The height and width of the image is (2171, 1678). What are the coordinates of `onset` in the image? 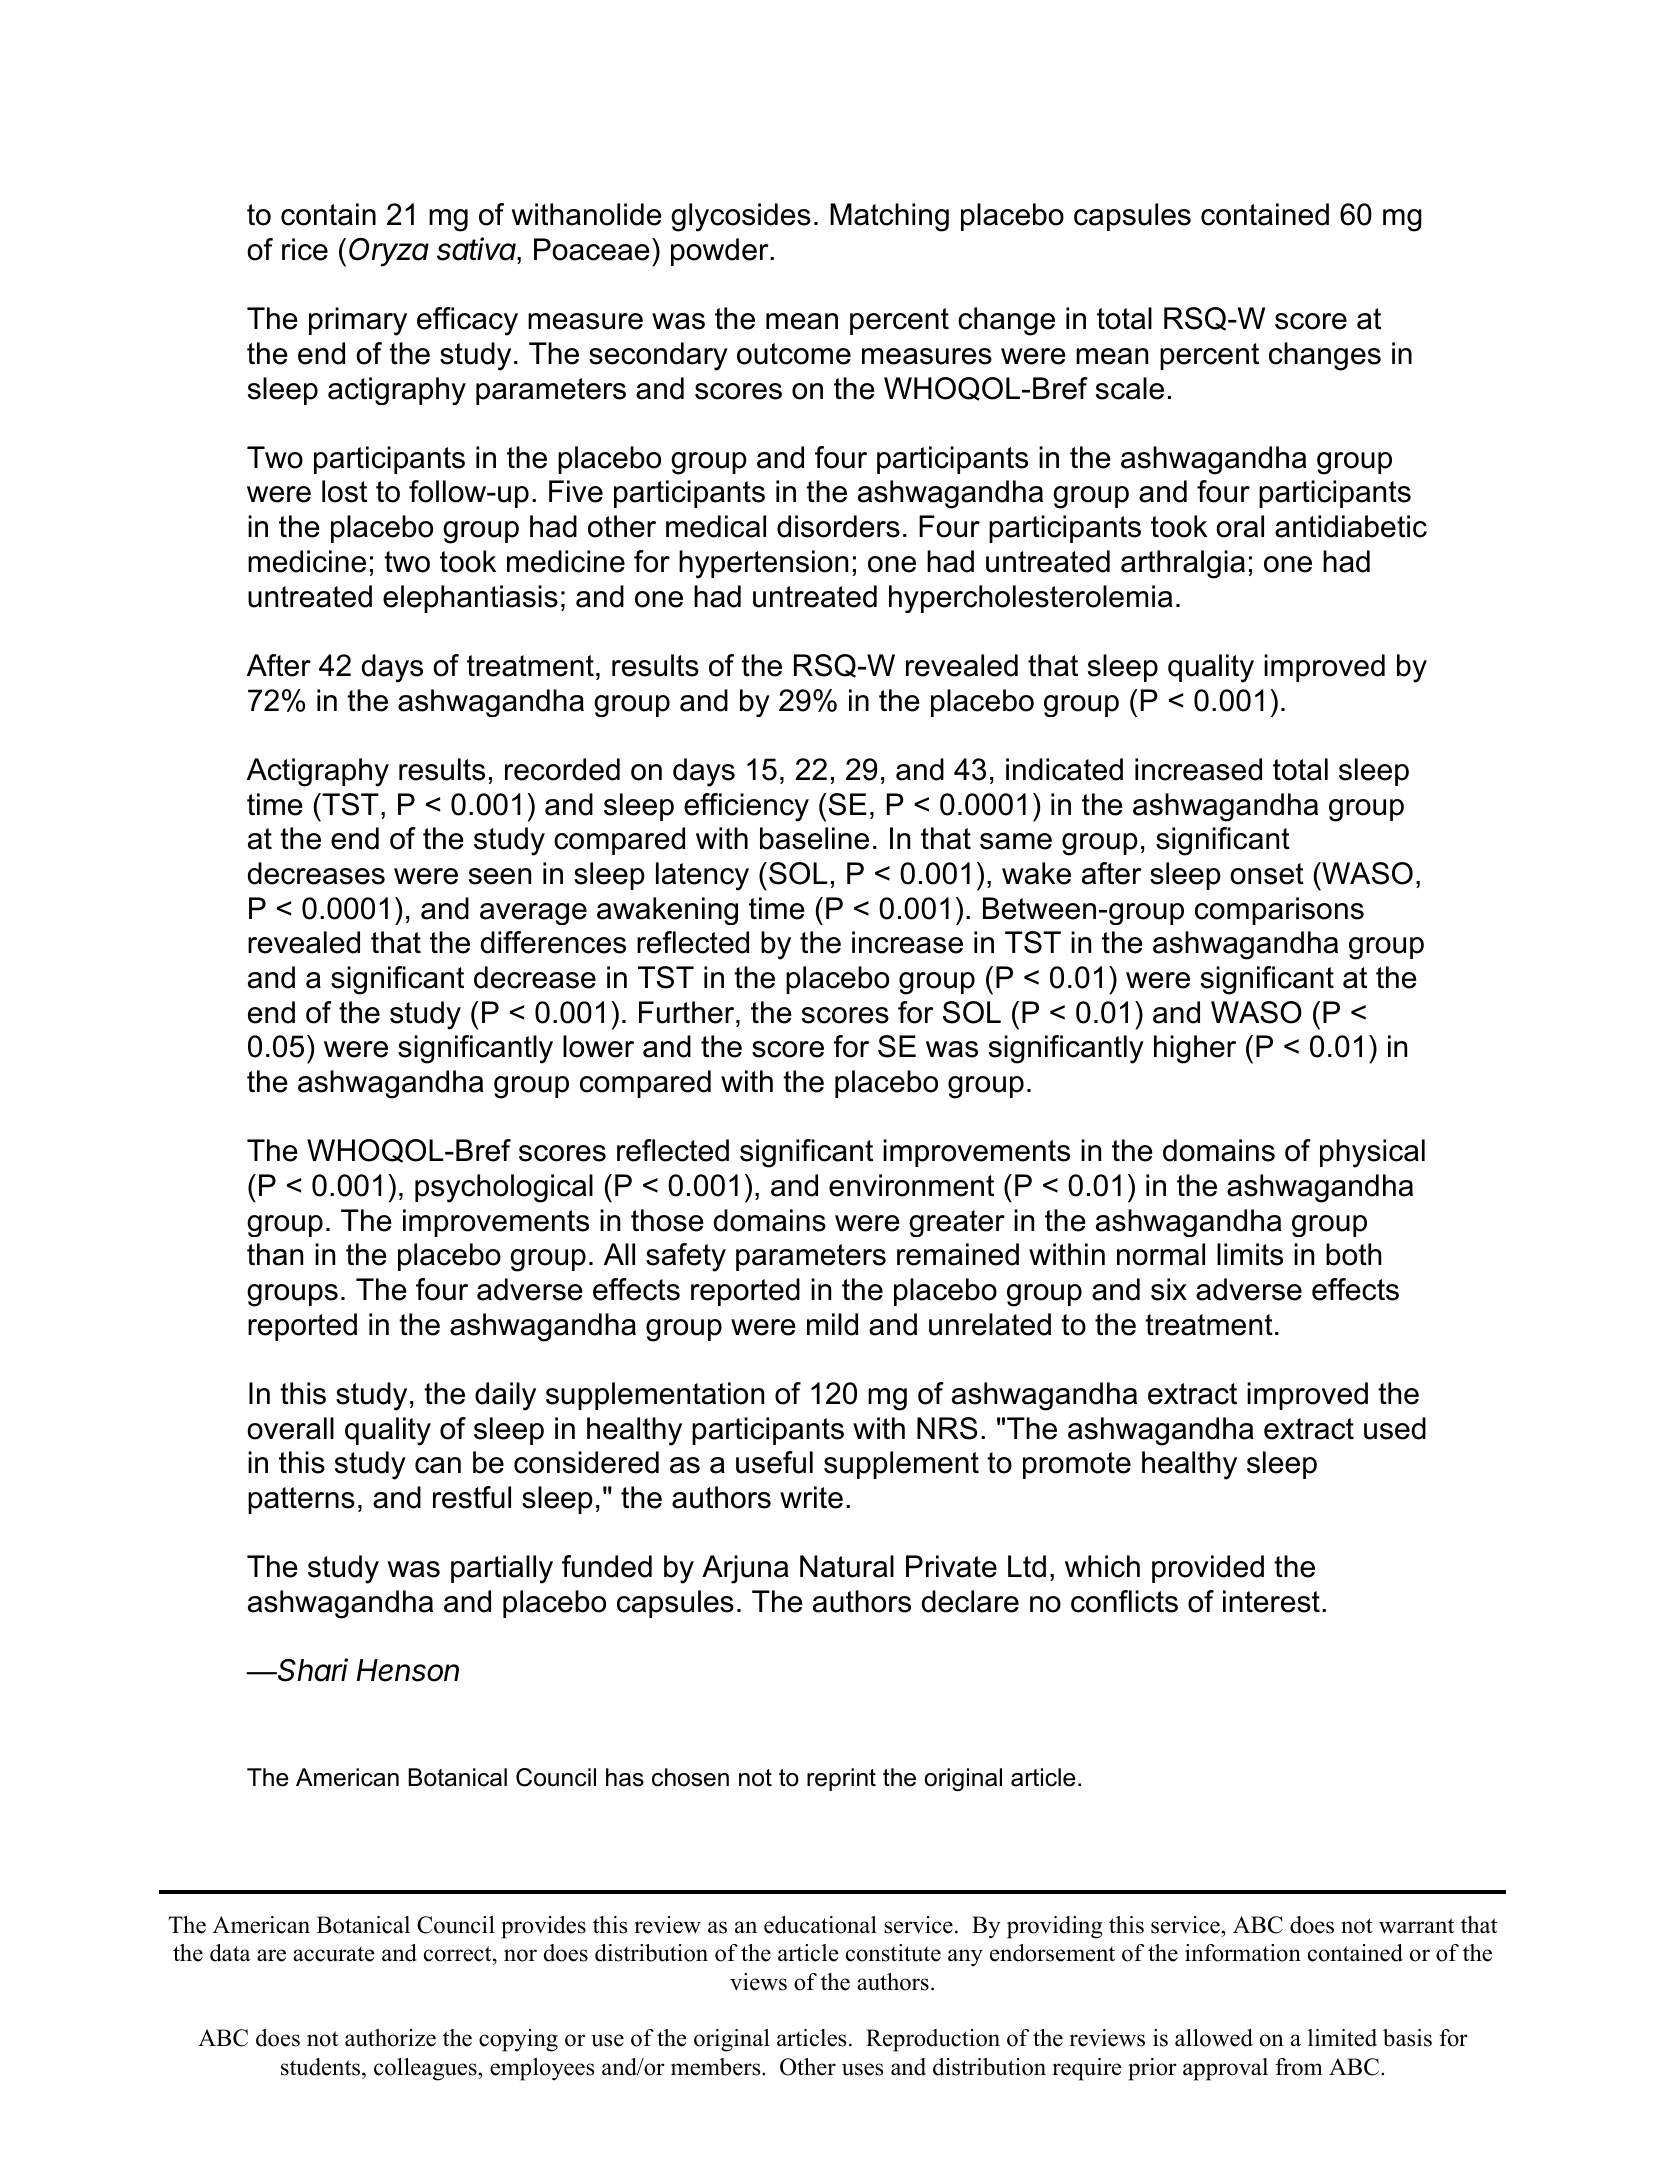 It's located at (1267, 874).
